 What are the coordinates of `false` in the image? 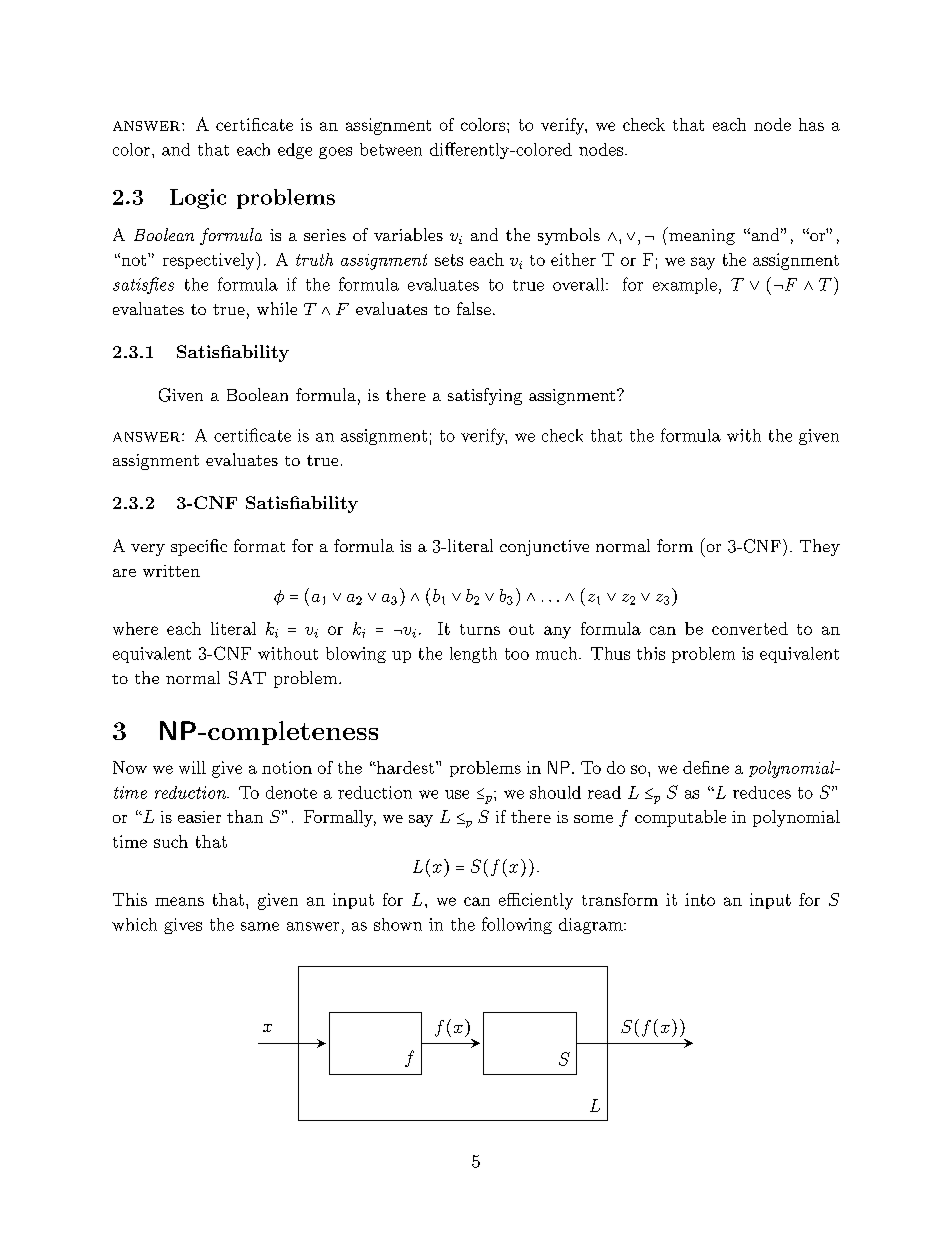 It's located at (474, 308).
